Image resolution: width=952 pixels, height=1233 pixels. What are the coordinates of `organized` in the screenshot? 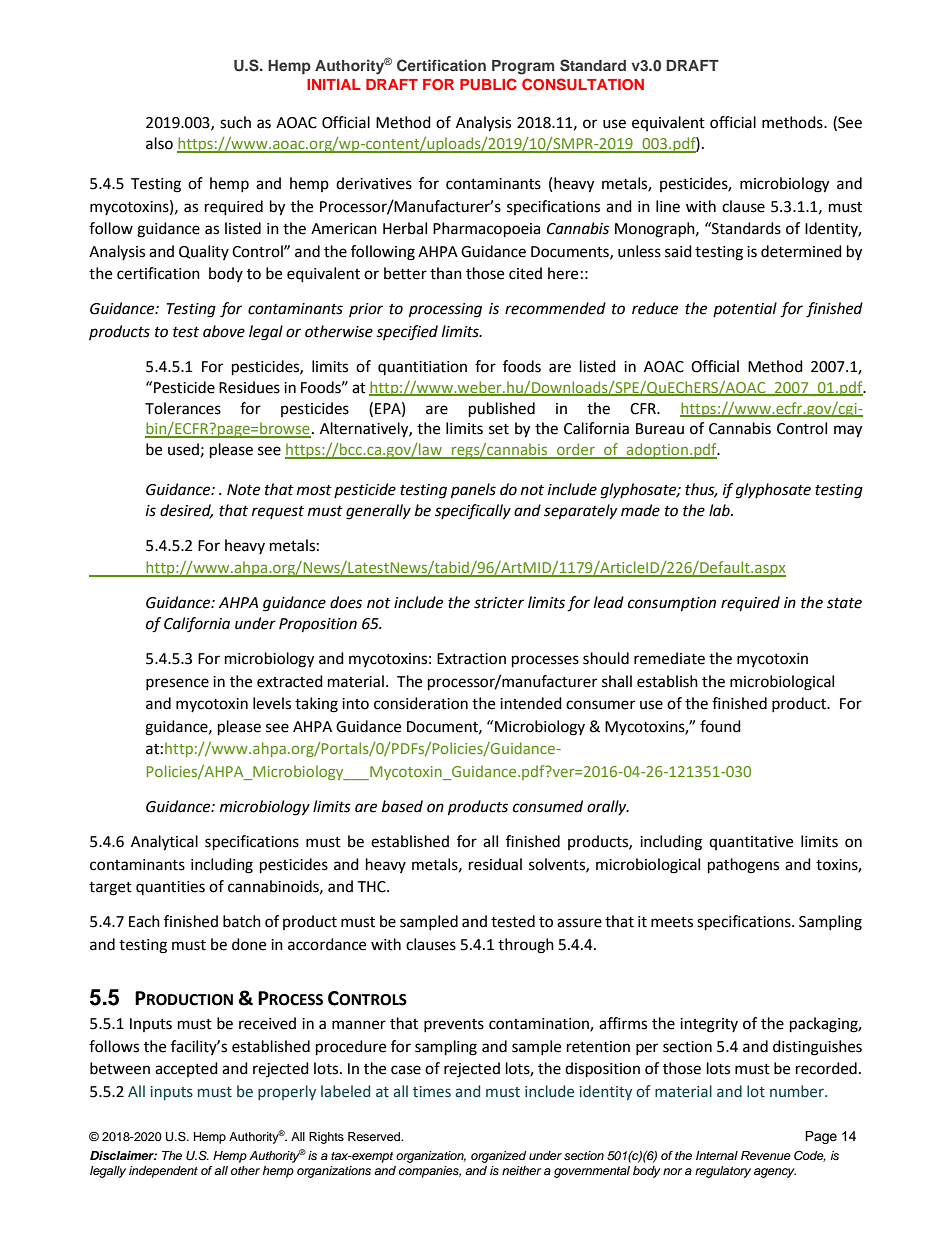 It's located at (498, 1157).
